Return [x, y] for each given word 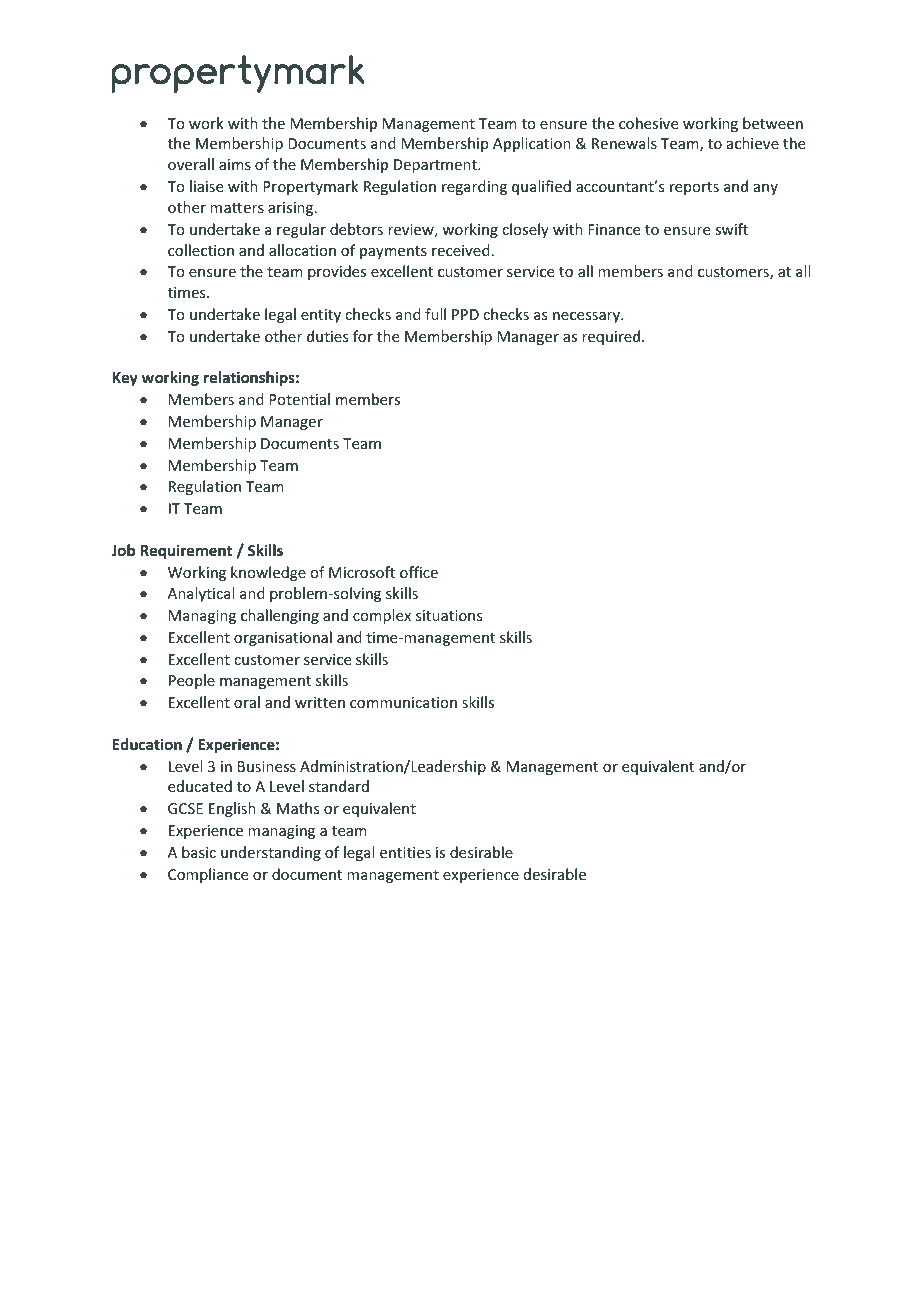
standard [339, 786]
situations [449, 615]
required [611, 337]
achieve [753, 143]
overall [191, 164]
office [419, 572]
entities [405, 852]
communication [403, 702]
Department [436, 166]
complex [382, 616]
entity [321, 316]
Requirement [186, 551]
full [435, 314]
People [192, 681]
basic [199, 852]
